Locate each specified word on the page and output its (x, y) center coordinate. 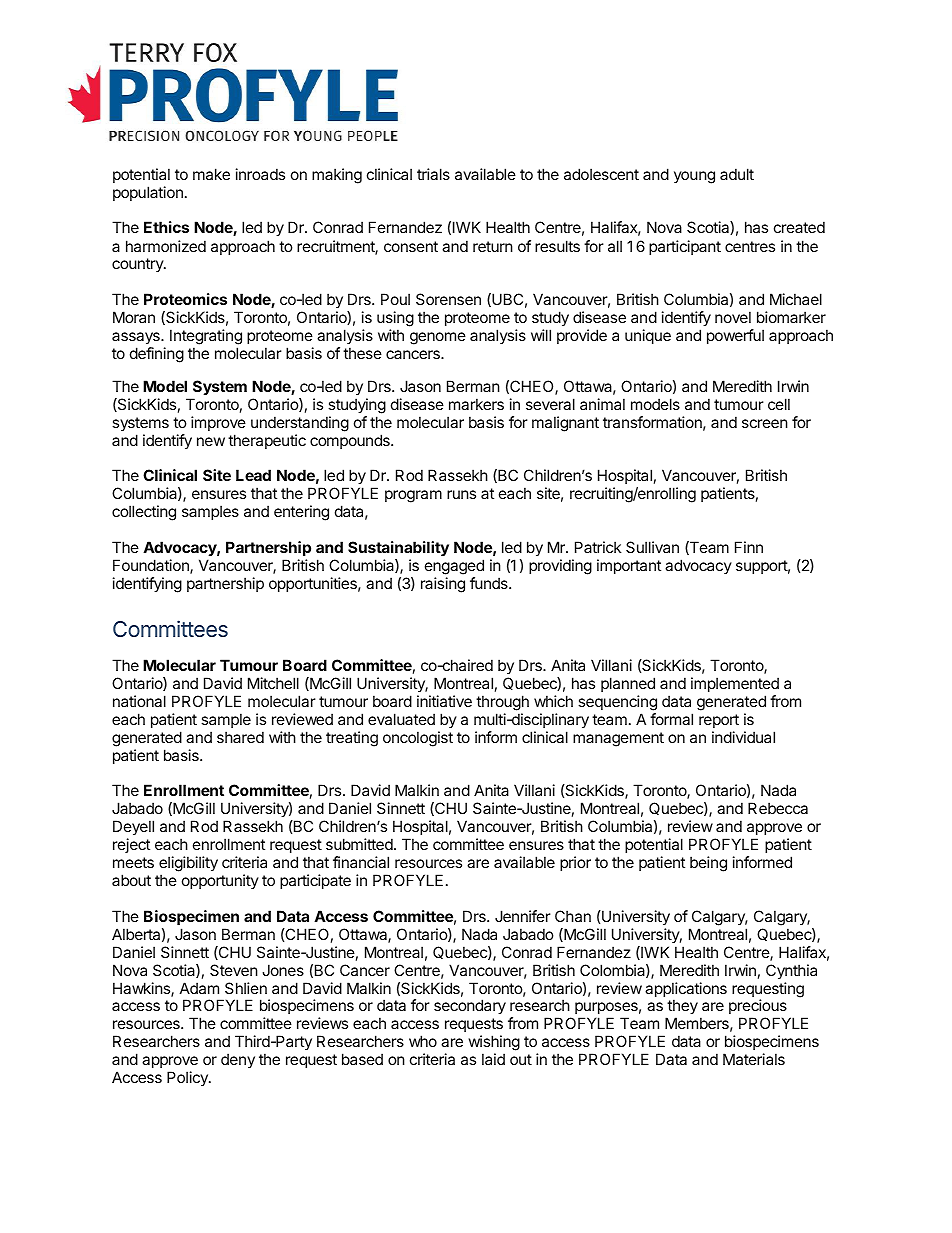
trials (433, 174)
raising (443, 585)
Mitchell (273, 683)
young (694, 177)
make (211, 174)
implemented (735, 684)
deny (238, 1060)
